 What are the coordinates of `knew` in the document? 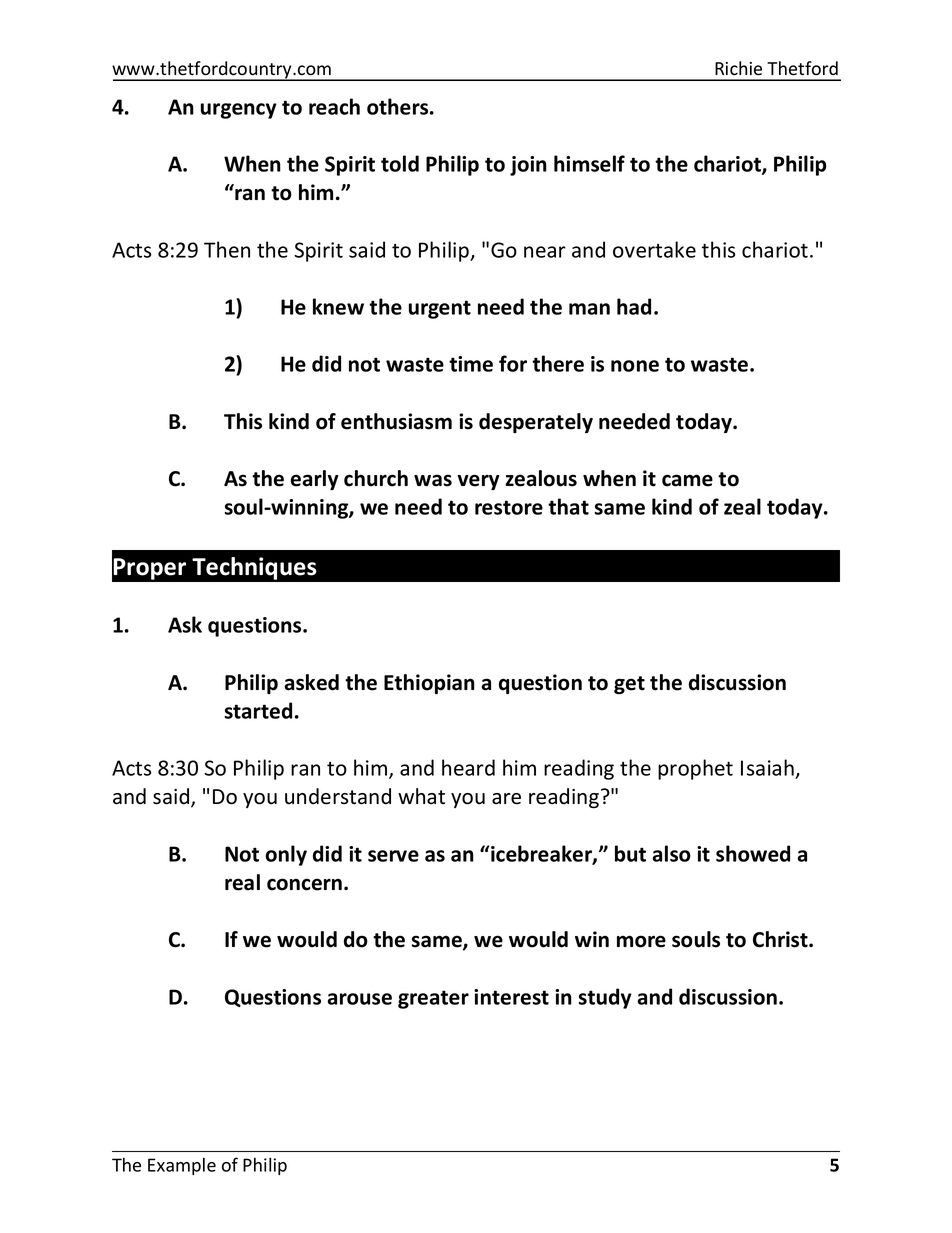 It's located at (338, 306).
